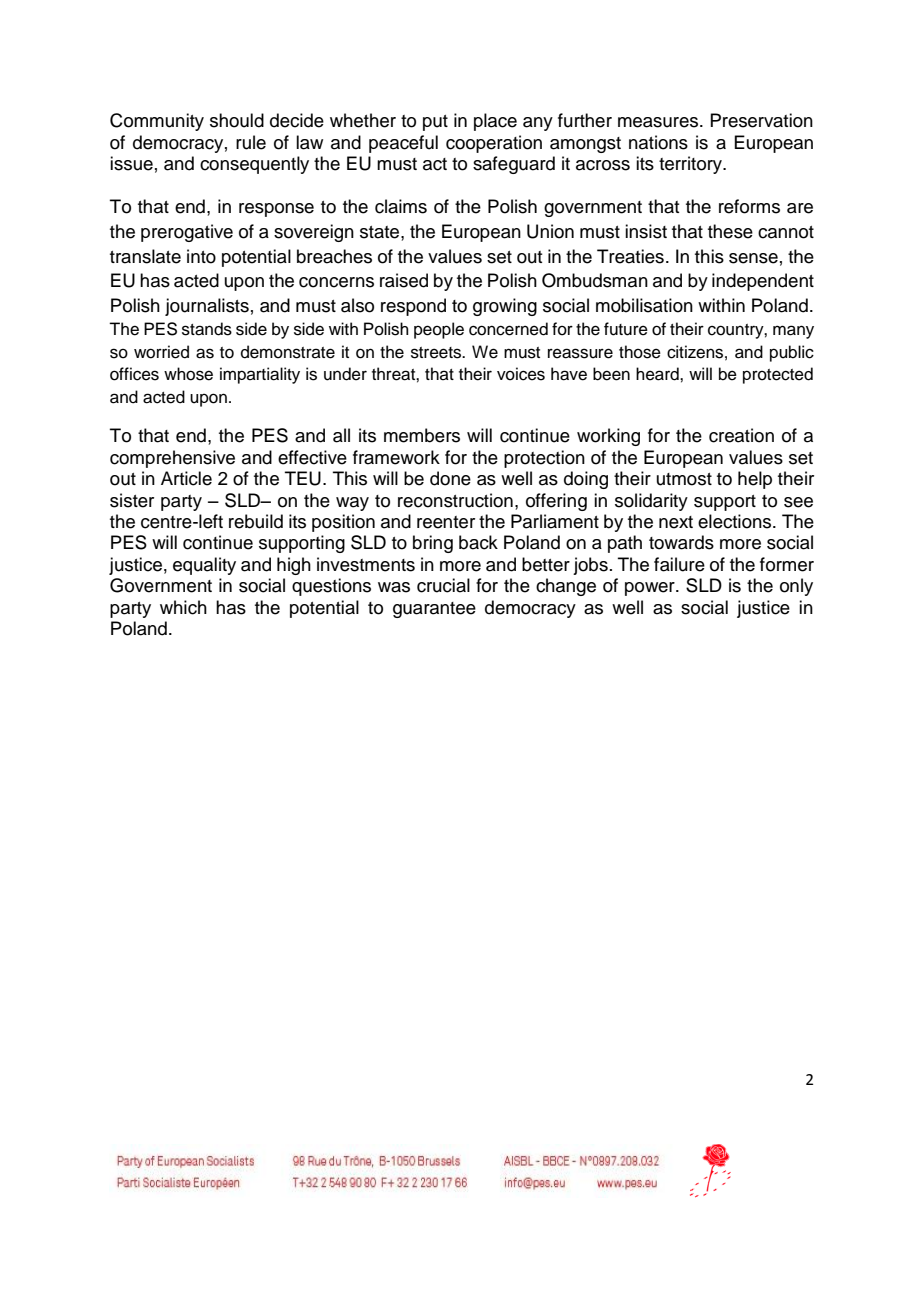 The width and height of the page is (924, 1308). Describe the element at coordinates (761, 120) in the page. I see `Preservation` at that location.
